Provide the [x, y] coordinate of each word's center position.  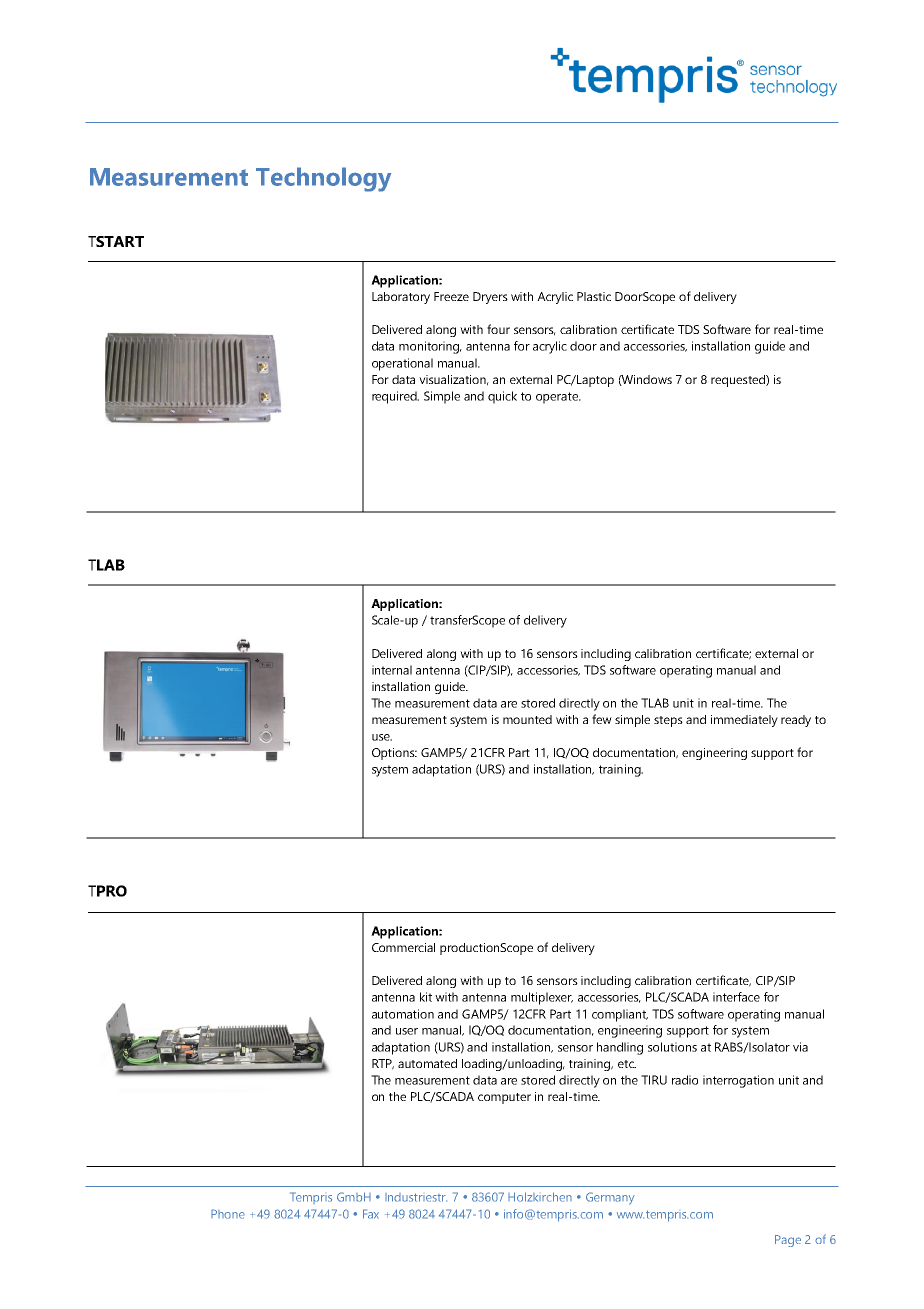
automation [403, 1014]
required [395, 397]
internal [392, 670]
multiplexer [542, 998]
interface [736, 997]
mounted [527, 719]
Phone [228, 1214]
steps [668, 721]
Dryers [490, 298]
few [602, 719]
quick [502, 397]
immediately [744, 721]
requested [739, 381]
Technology [323, 179]
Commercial [403, 947]
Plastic [594, 296]
